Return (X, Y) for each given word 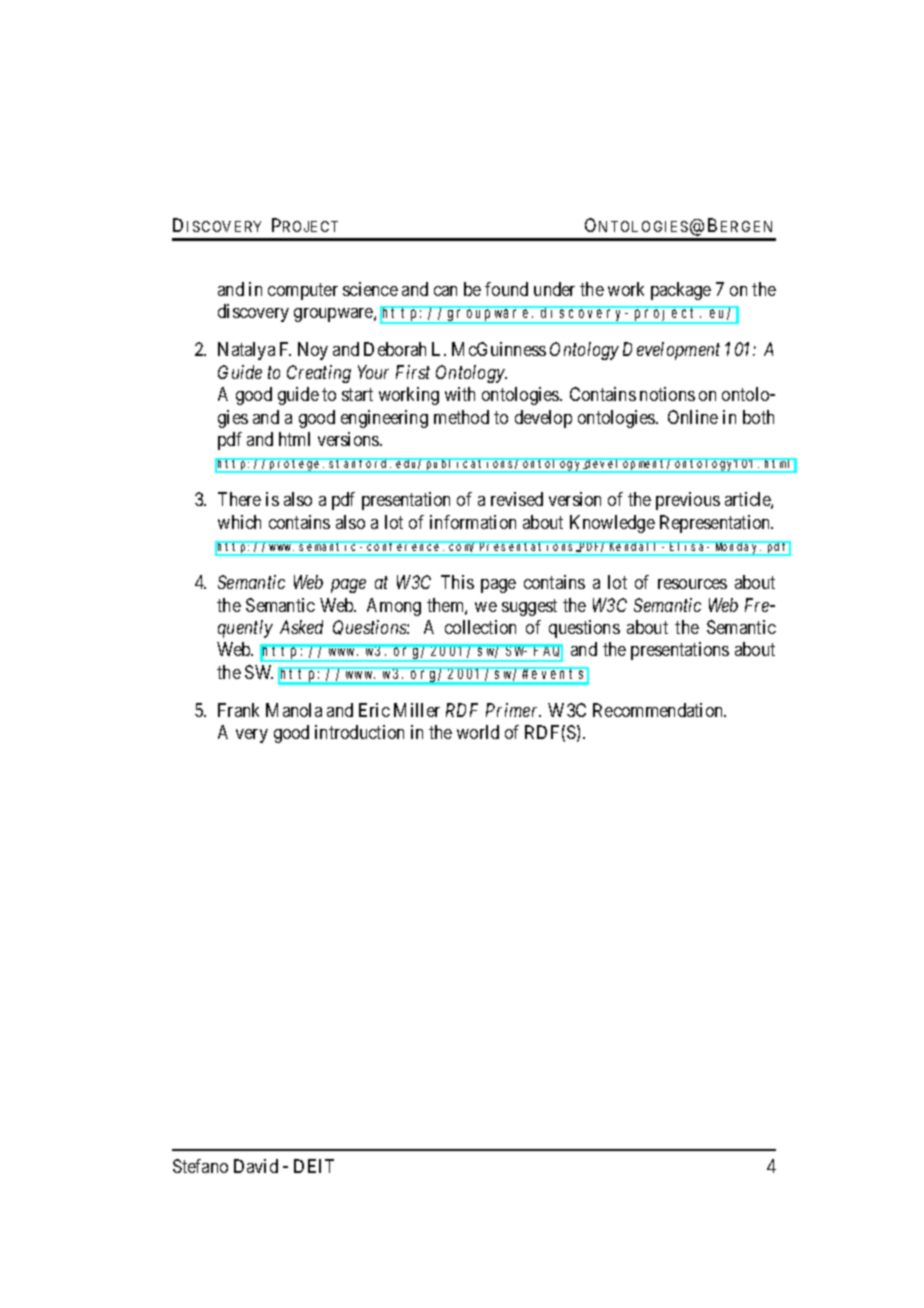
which (239, 522)
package (681, 291)
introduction (359, 732)
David (256, 1166)
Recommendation (659, 710)
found (506, 289)
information (473, 522)
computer (303, 291)
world (478, 732)
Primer (513, 710)
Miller (417, 710)
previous (688, 501)
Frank (238, 710)
